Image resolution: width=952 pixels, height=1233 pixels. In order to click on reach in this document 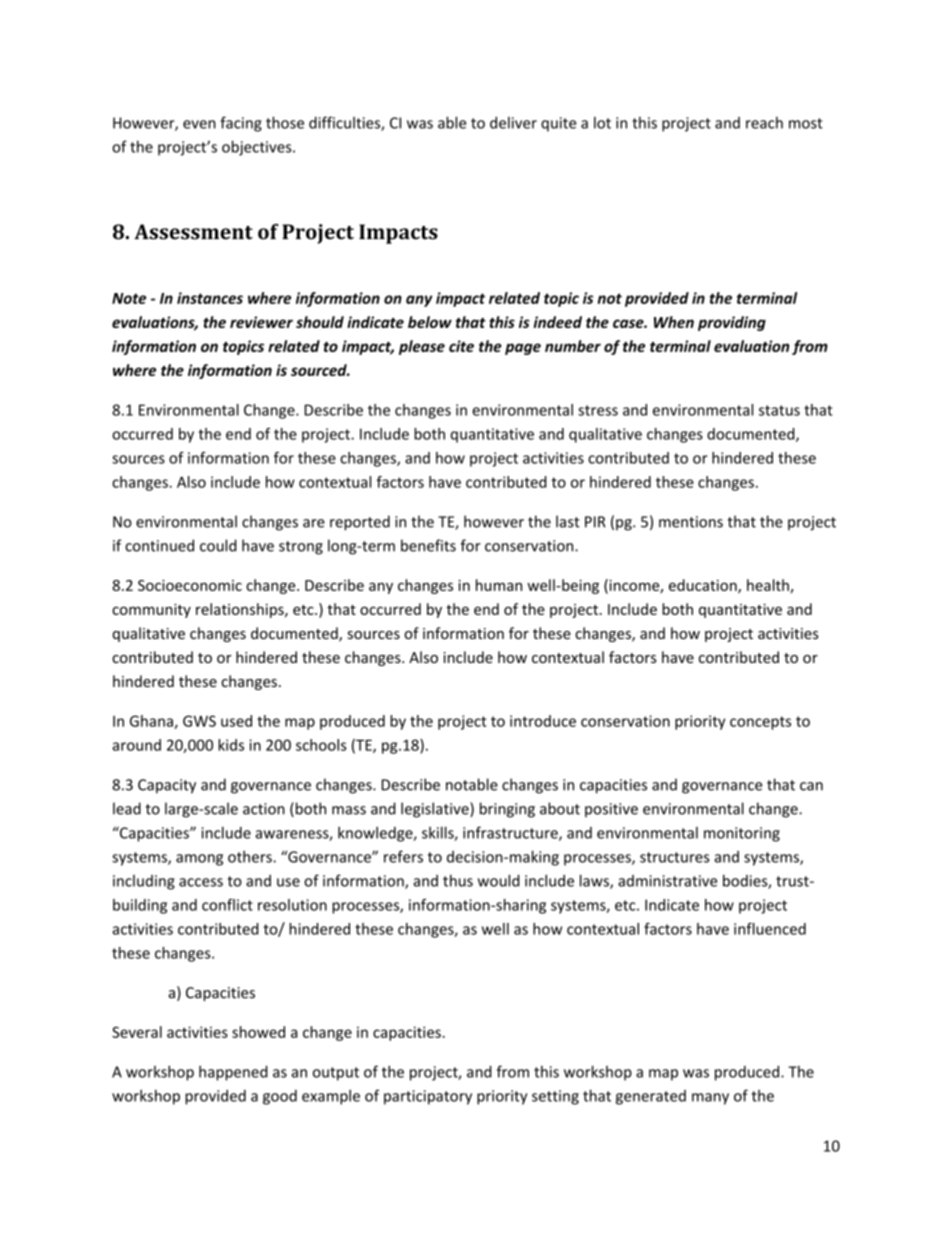, I will do `click(764, 123)`.
